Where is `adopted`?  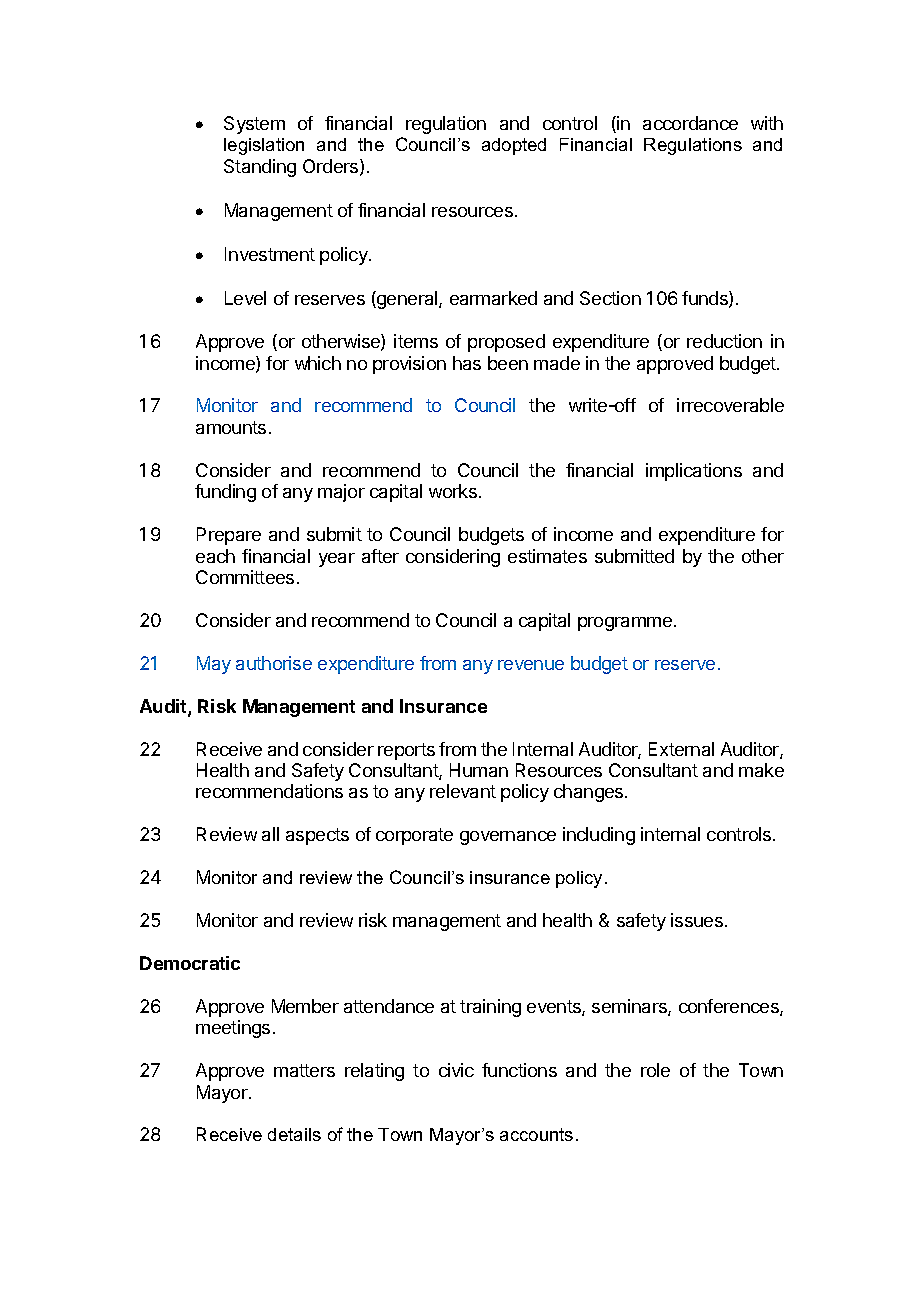 adopted is located at coordinates (514, 146).
